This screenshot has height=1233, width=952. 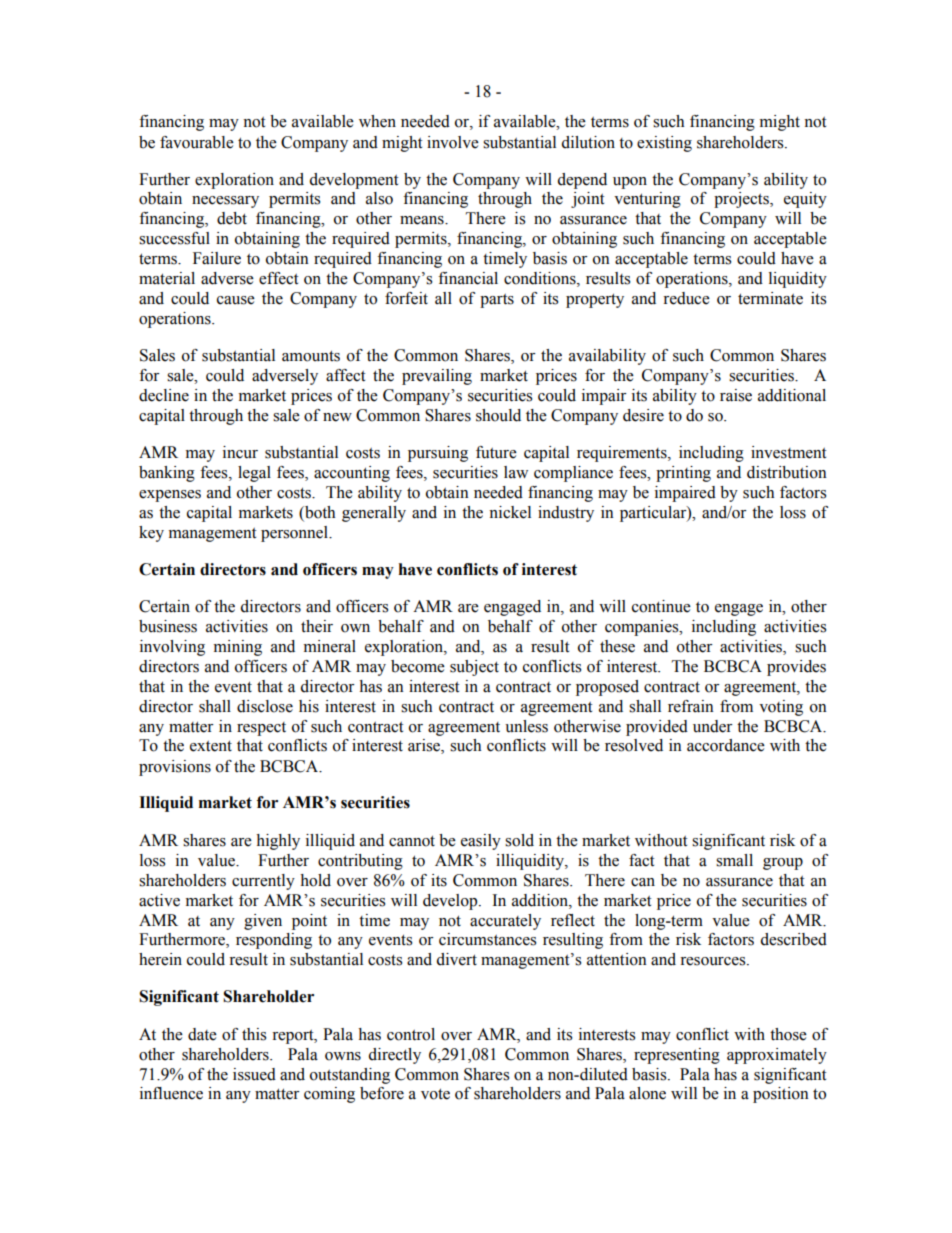 What do you see at coordinates (238, 648) in the screenshot?
I see `mining` at bounding box center [238, 648].
